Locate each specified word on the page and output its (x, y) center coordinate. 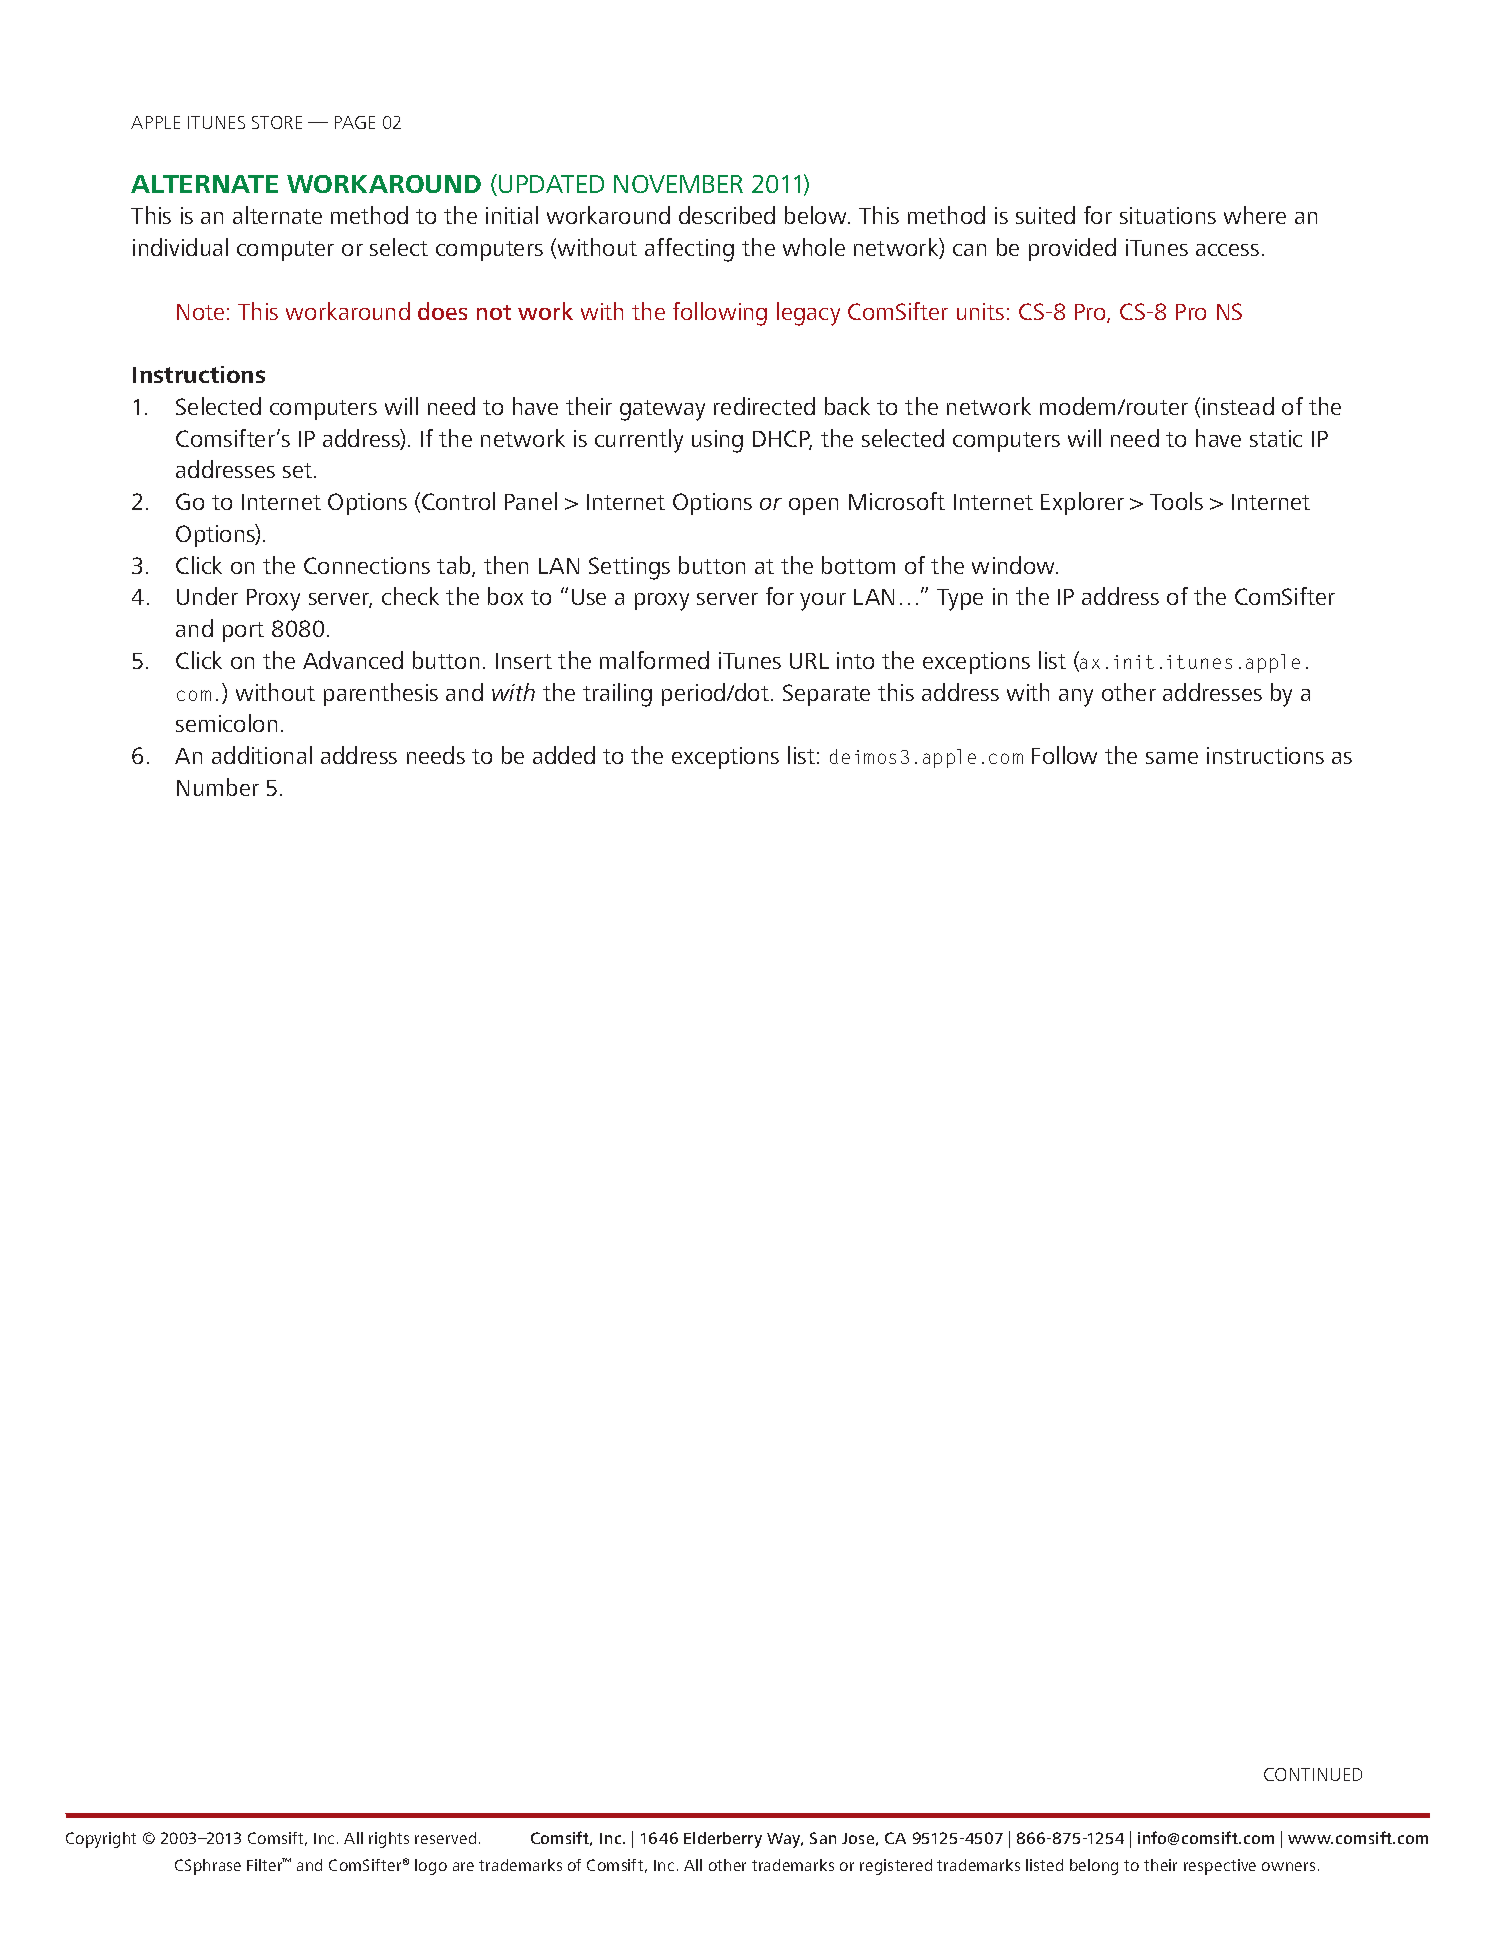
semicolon (226, 723)
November (678, 184)
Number (218, 787)
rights (389, 1840)
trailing (617, 695)
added (564, 755)
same (1172, 758)
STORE (277, 122)
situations (1168, 215)
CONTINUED (1313, 1774)
